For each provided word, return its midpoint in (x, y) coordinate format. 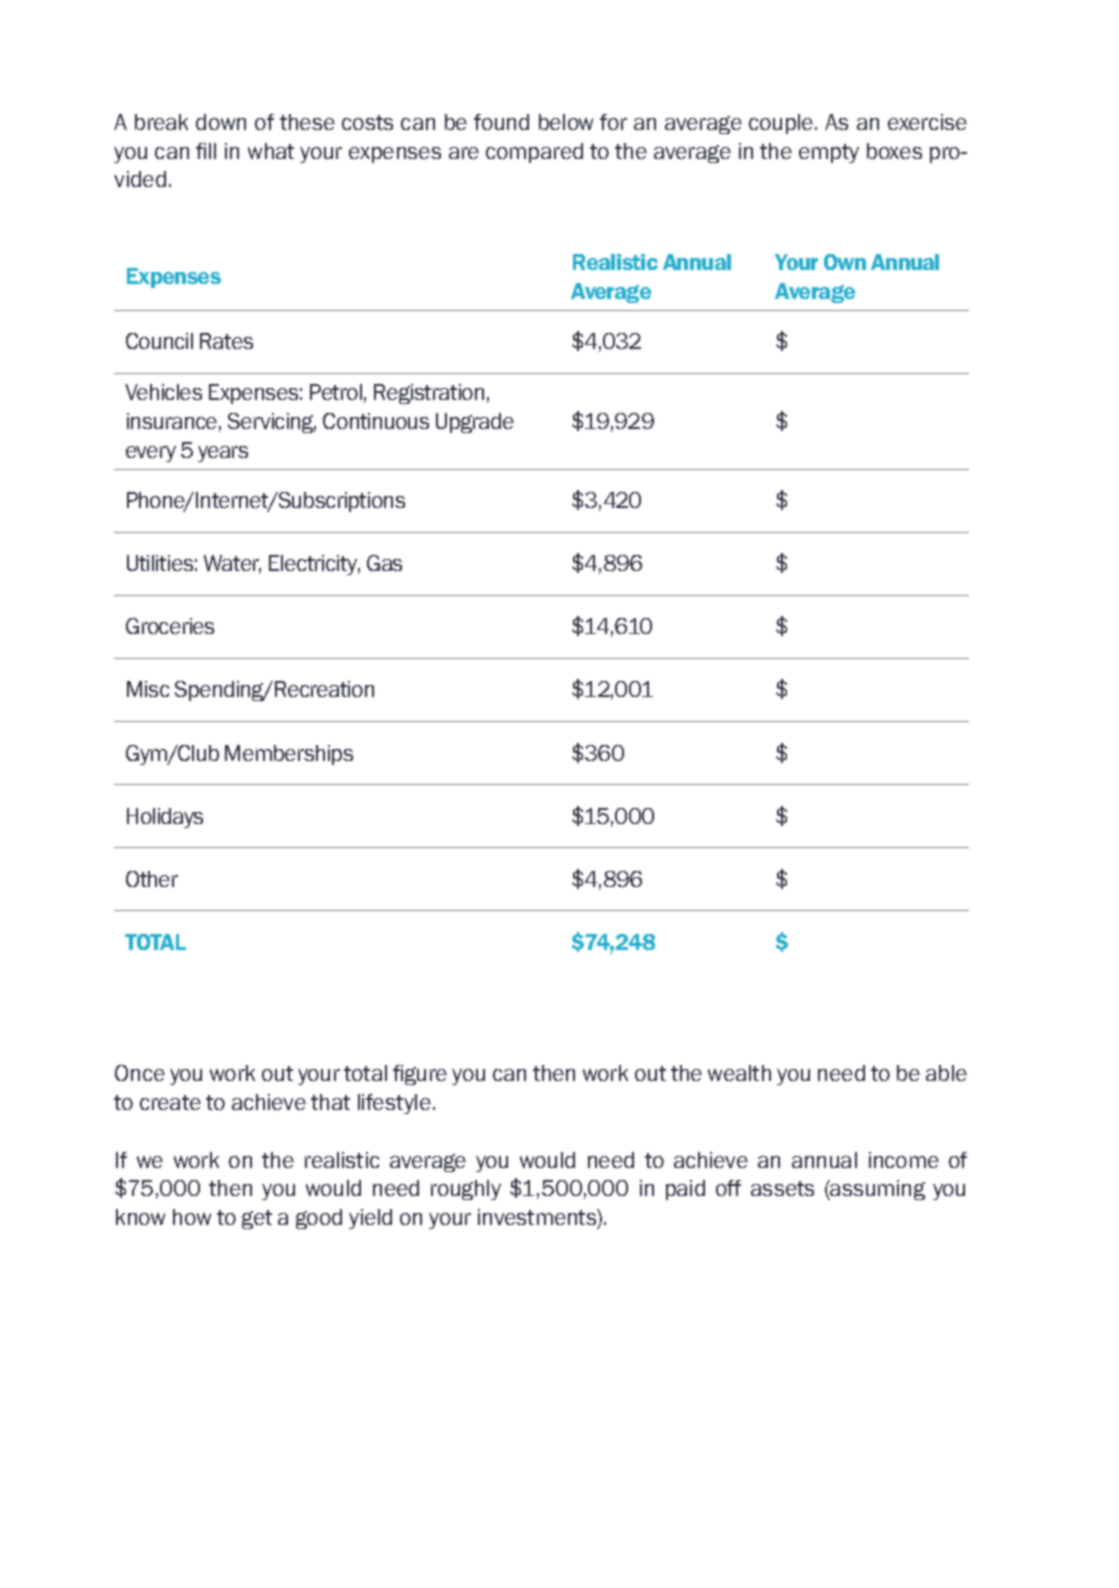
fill (206, 151)
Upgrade (475, 423)
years (223, 454)
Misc (148, 689)
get (257, 1219)
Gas (384, 563)
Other (152, 879)
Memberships (289, 755)
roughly (466, 1190)
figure (420, 1075)
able (946, 1073)
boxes (894, 151)
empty (829, 153)
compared (534, 153)
